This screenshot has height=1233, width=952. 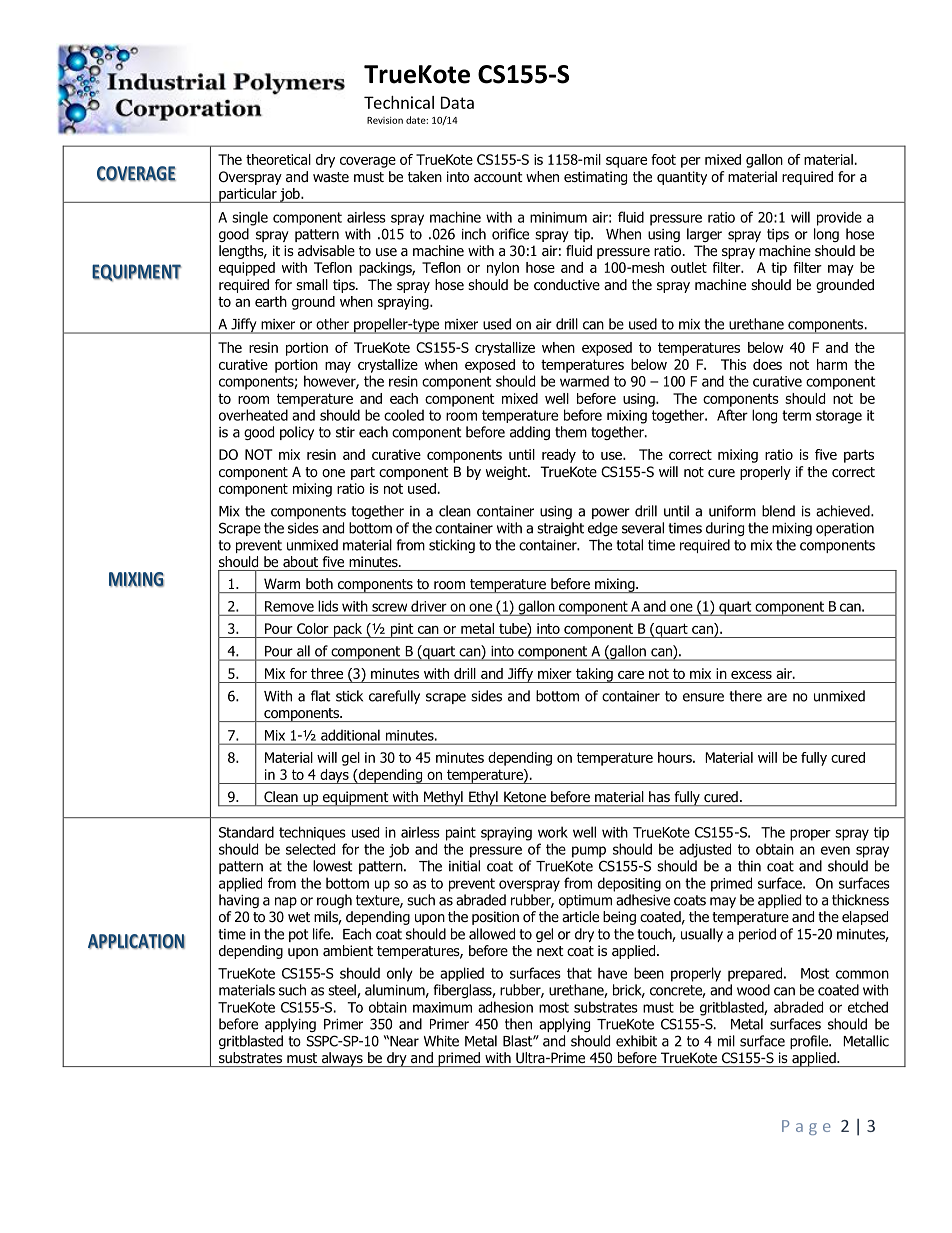 What do you see at coordinates (350, 735) in the screenshot?
I see `additional` at bounding box center [350, 735].
